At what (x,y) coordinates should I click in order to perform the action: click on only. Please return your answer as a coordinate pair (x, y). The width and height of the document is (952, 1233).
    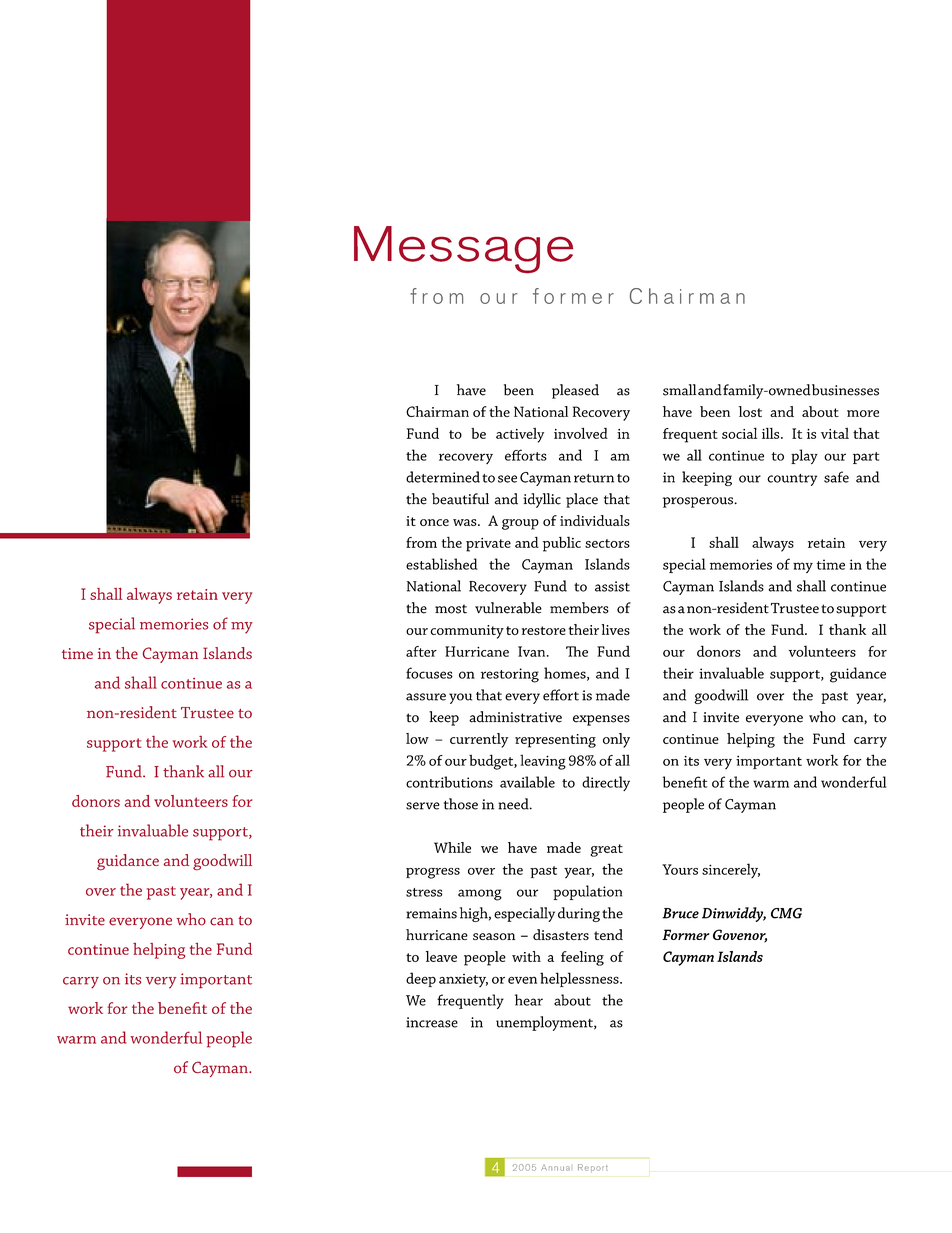
    Looking at the image, I should click on (616, 740).
